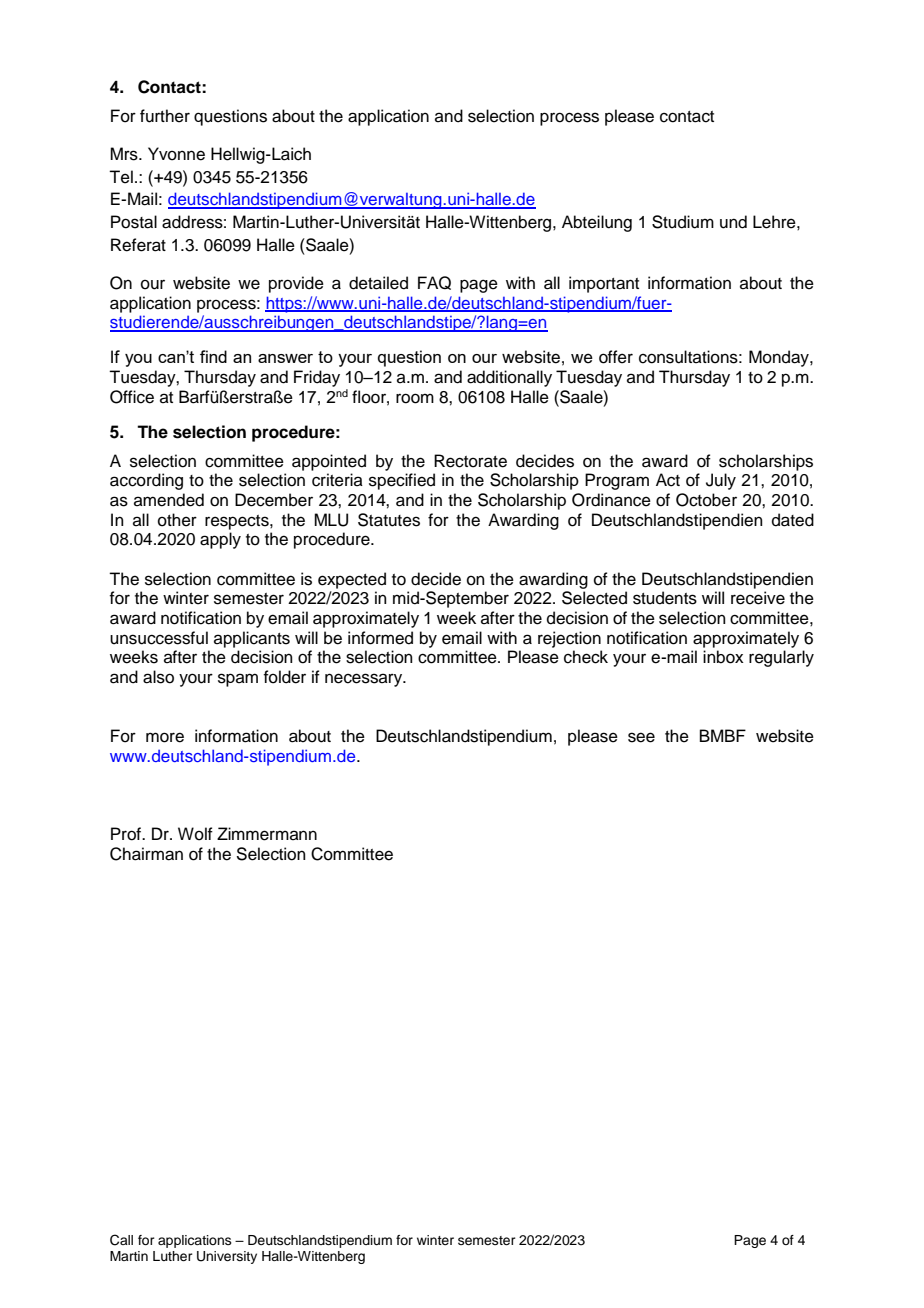  I want to click on Zimmermann, so click(267, 834).
